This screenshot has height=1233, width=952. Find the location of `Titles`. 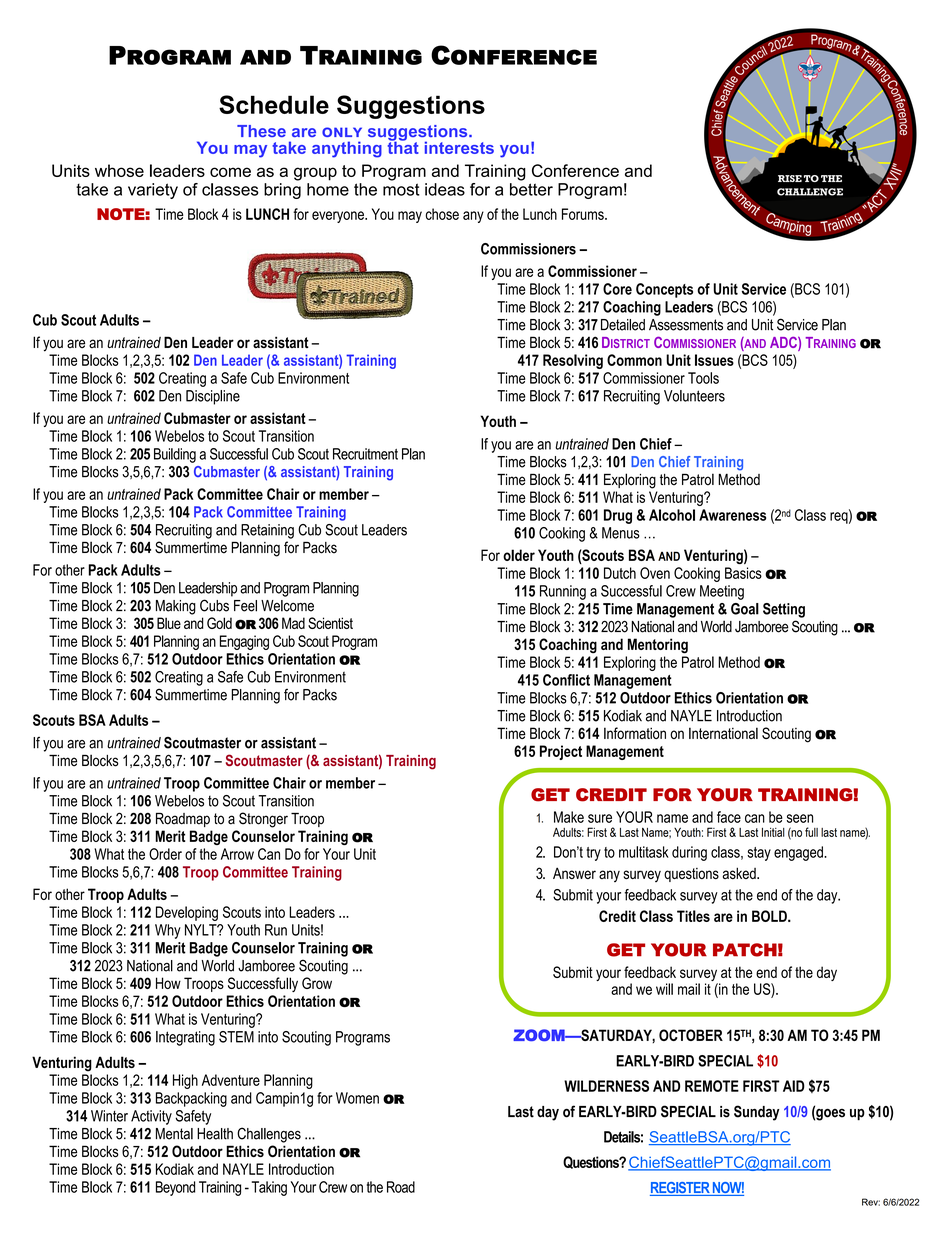

Titles is located at coordinates (693, 916).
